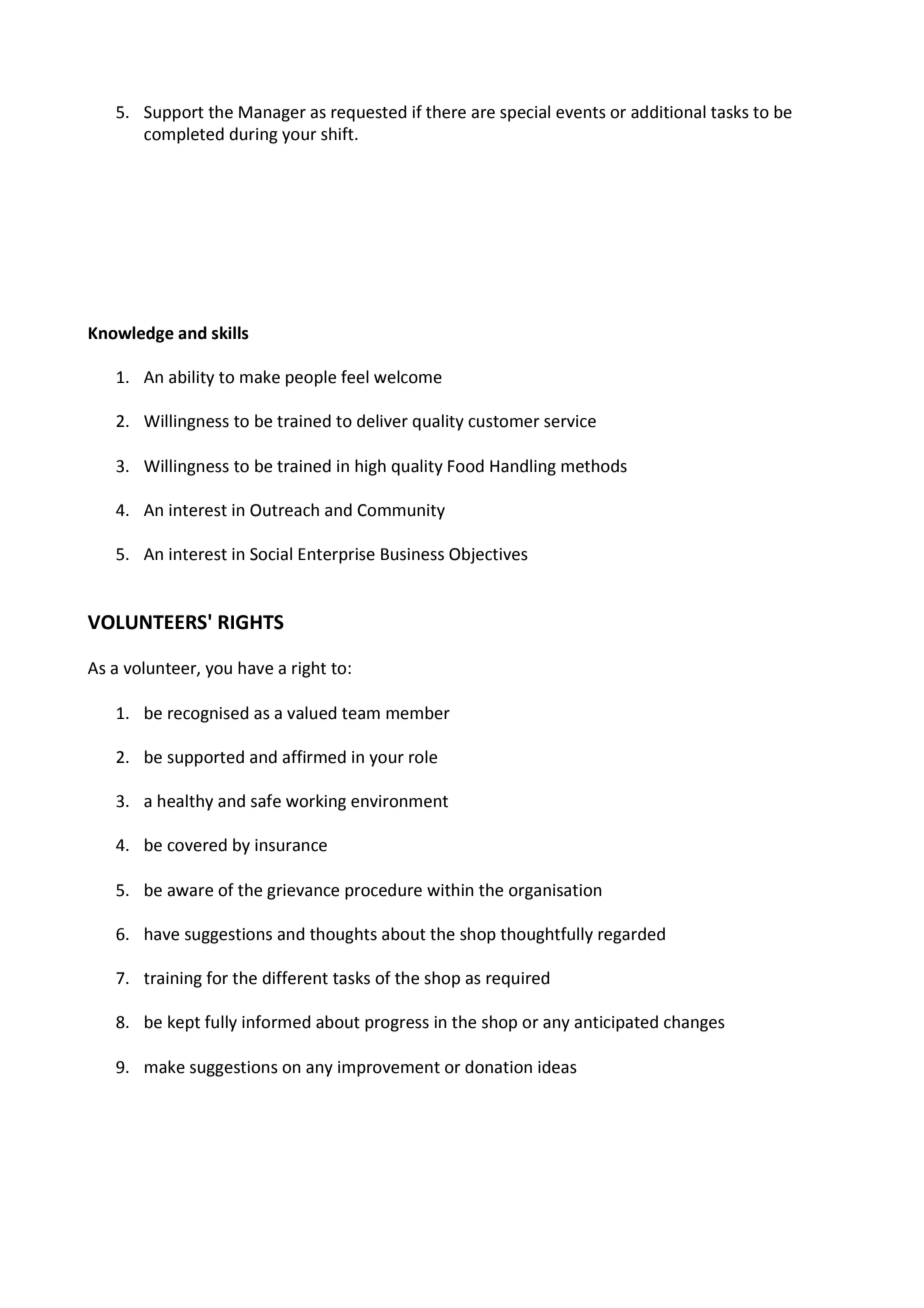  I want to click on Objectives, so click(488, 555).
